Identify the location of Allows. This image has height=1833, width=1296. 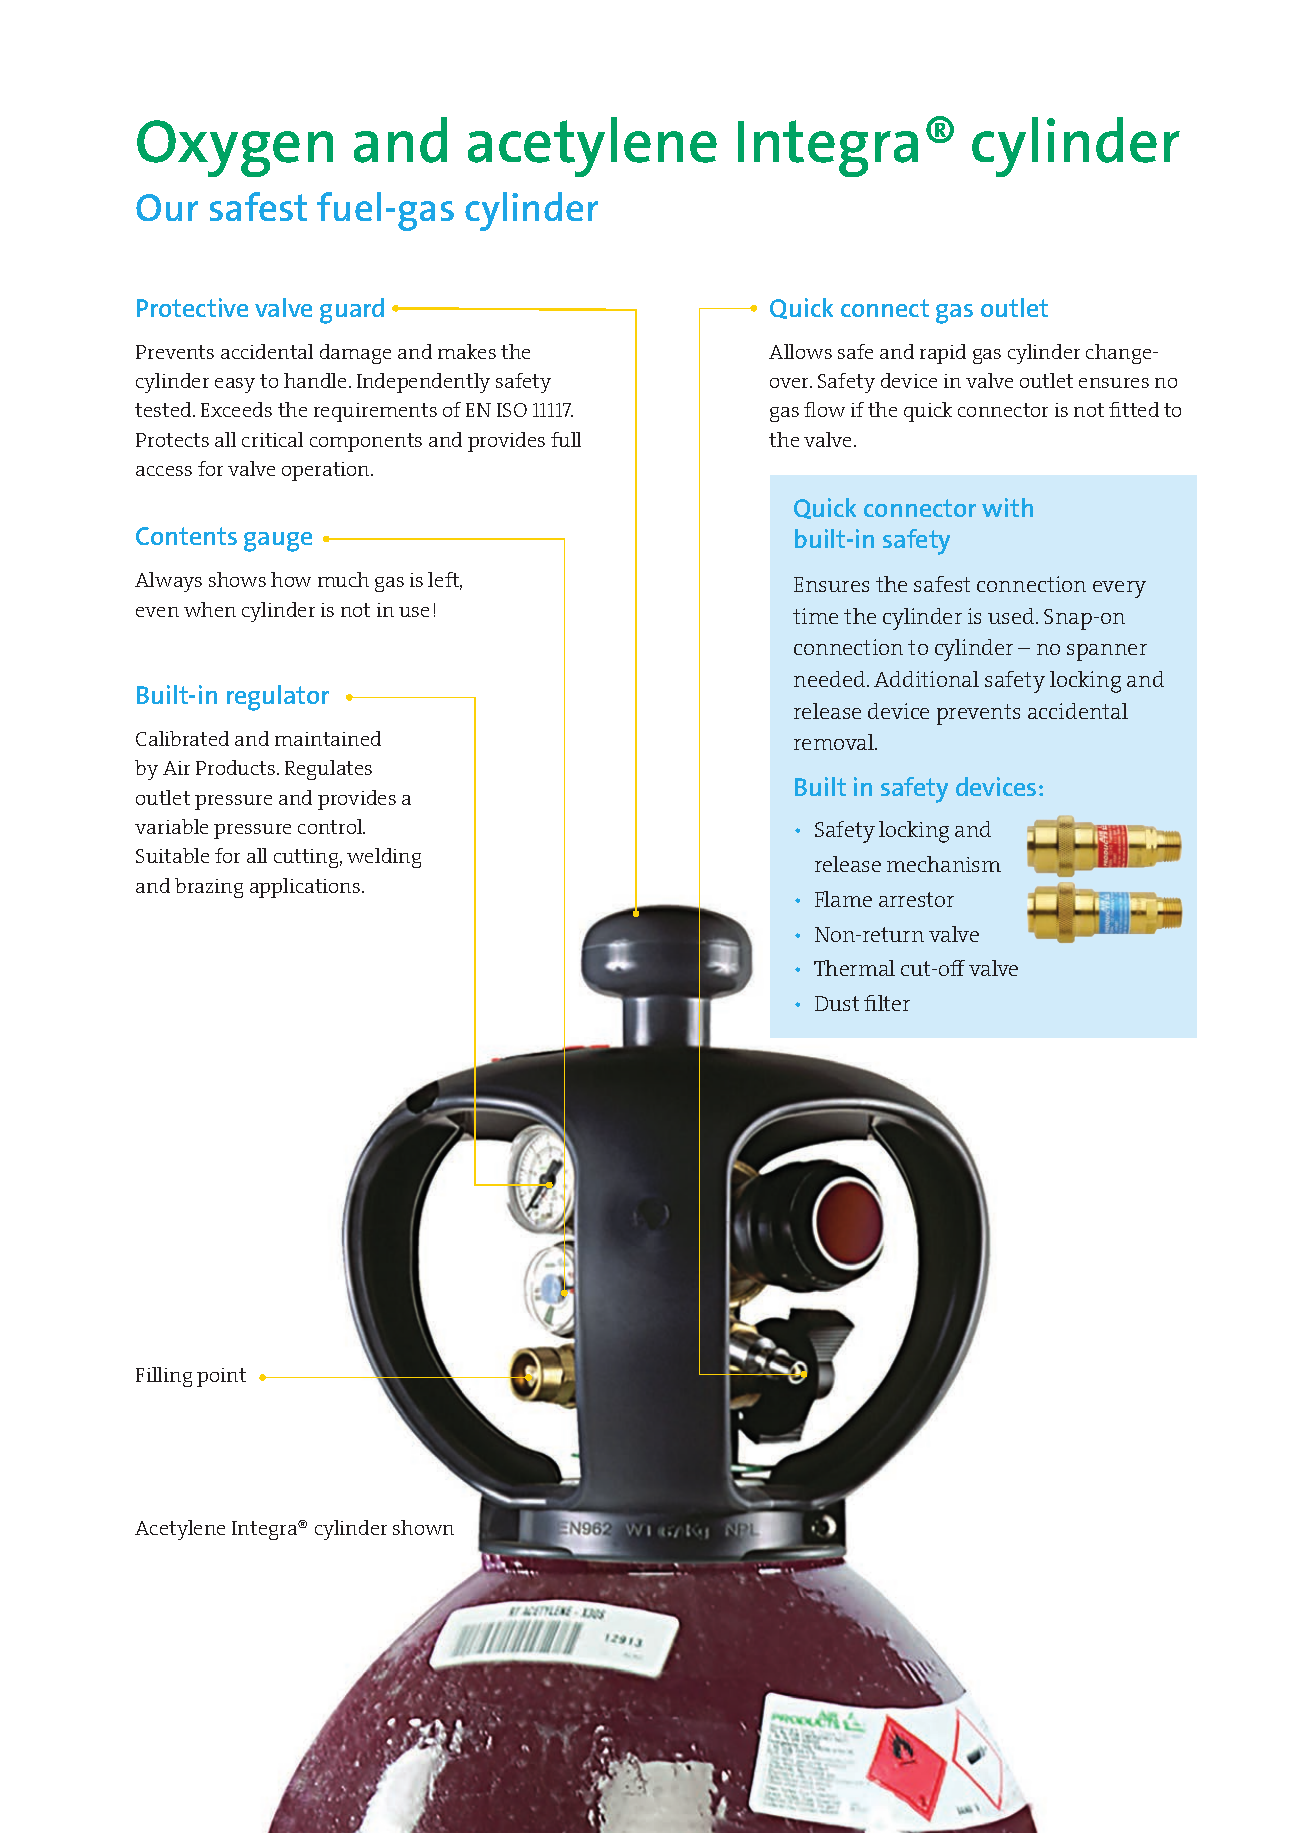
(800, 351).
